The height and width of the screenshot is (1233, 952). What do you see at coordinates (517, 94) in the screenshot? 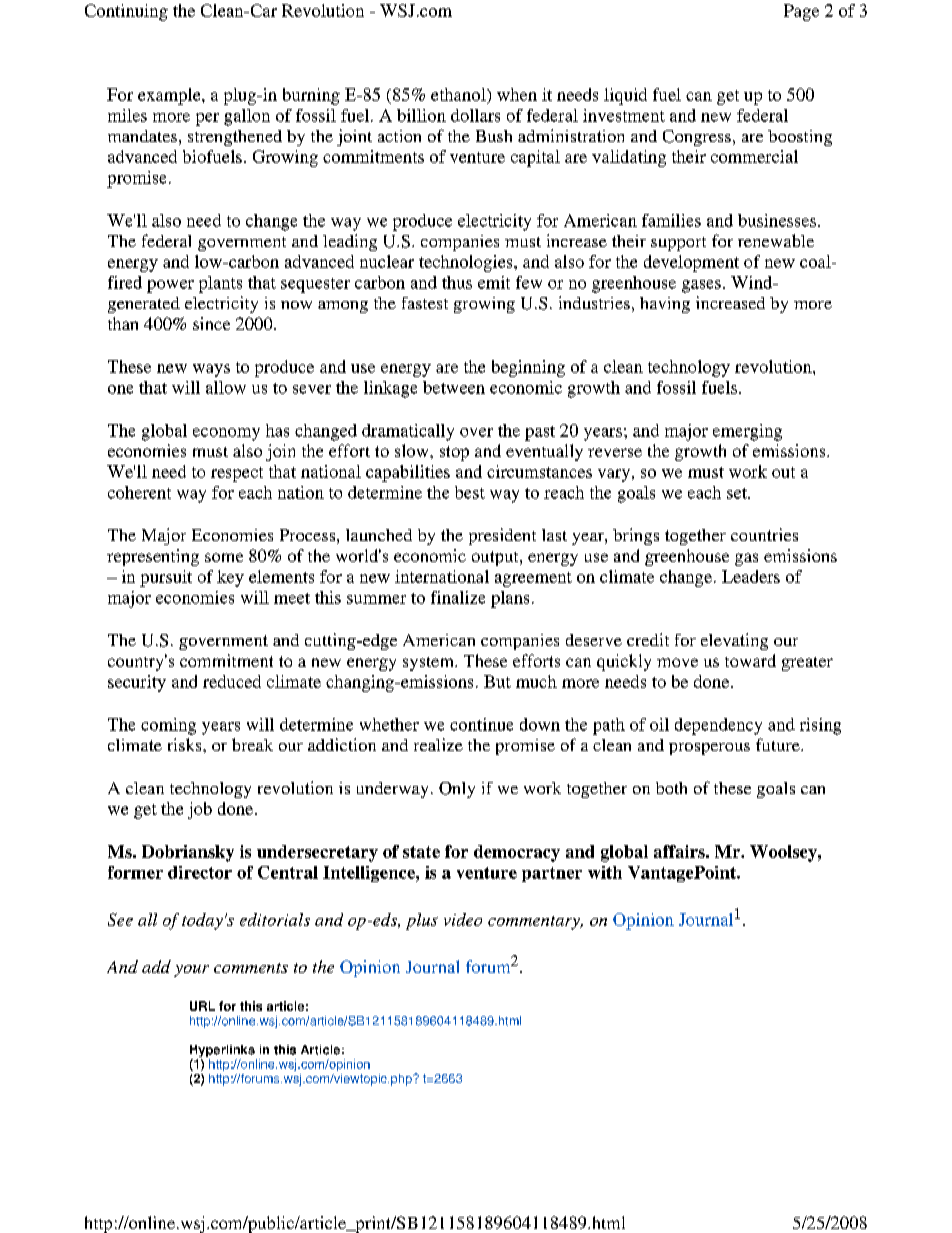
I see `when` at bounding box center [517, 94].
